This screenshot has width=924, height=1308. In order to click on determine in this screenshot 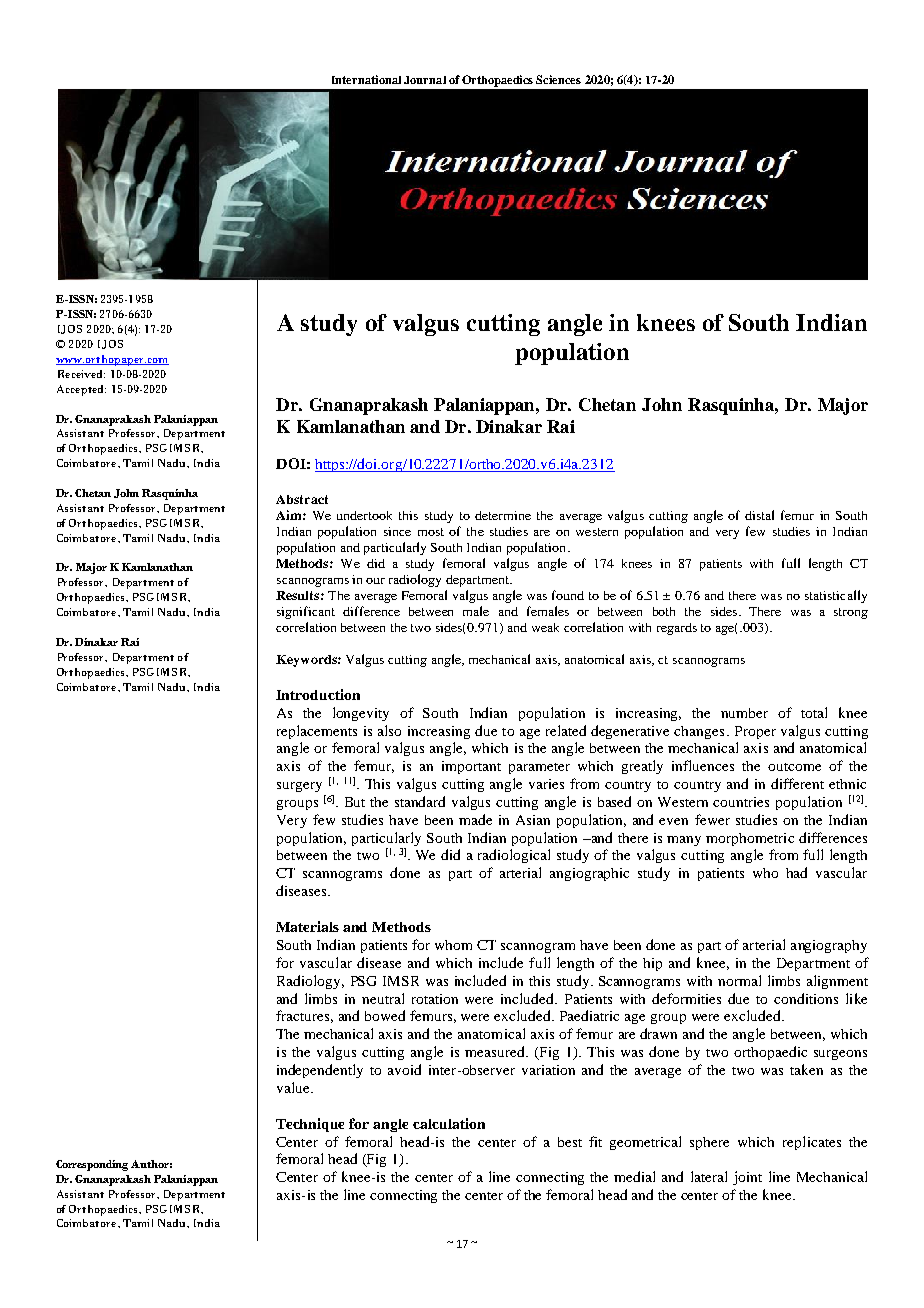, I will do `click(503, 515)`.
